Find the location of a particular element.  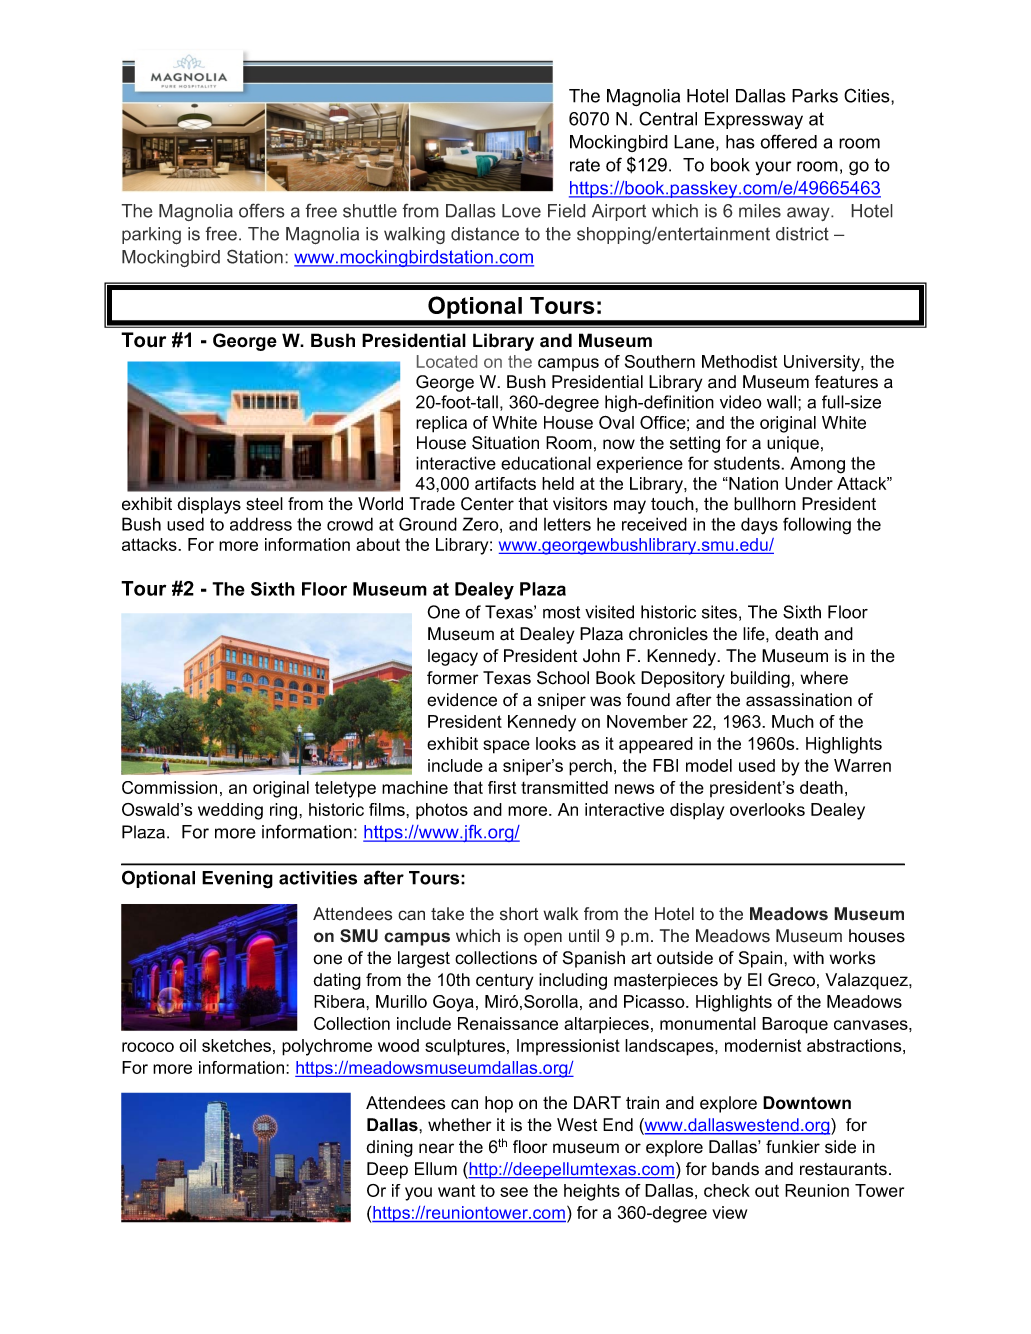

rate is located at coordinates (585, 165).
